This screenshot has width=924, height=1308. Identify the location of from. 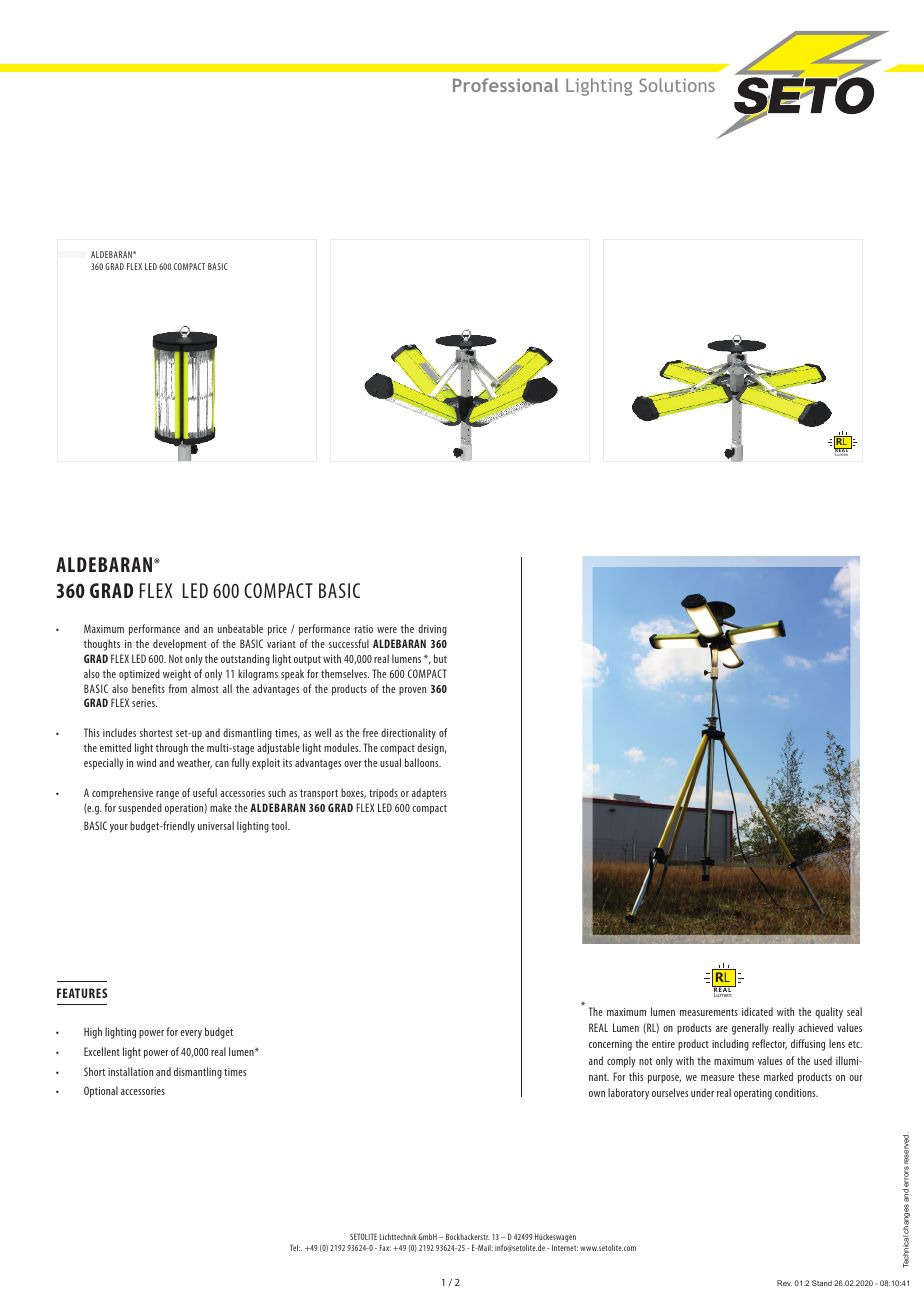
(177, 688).
